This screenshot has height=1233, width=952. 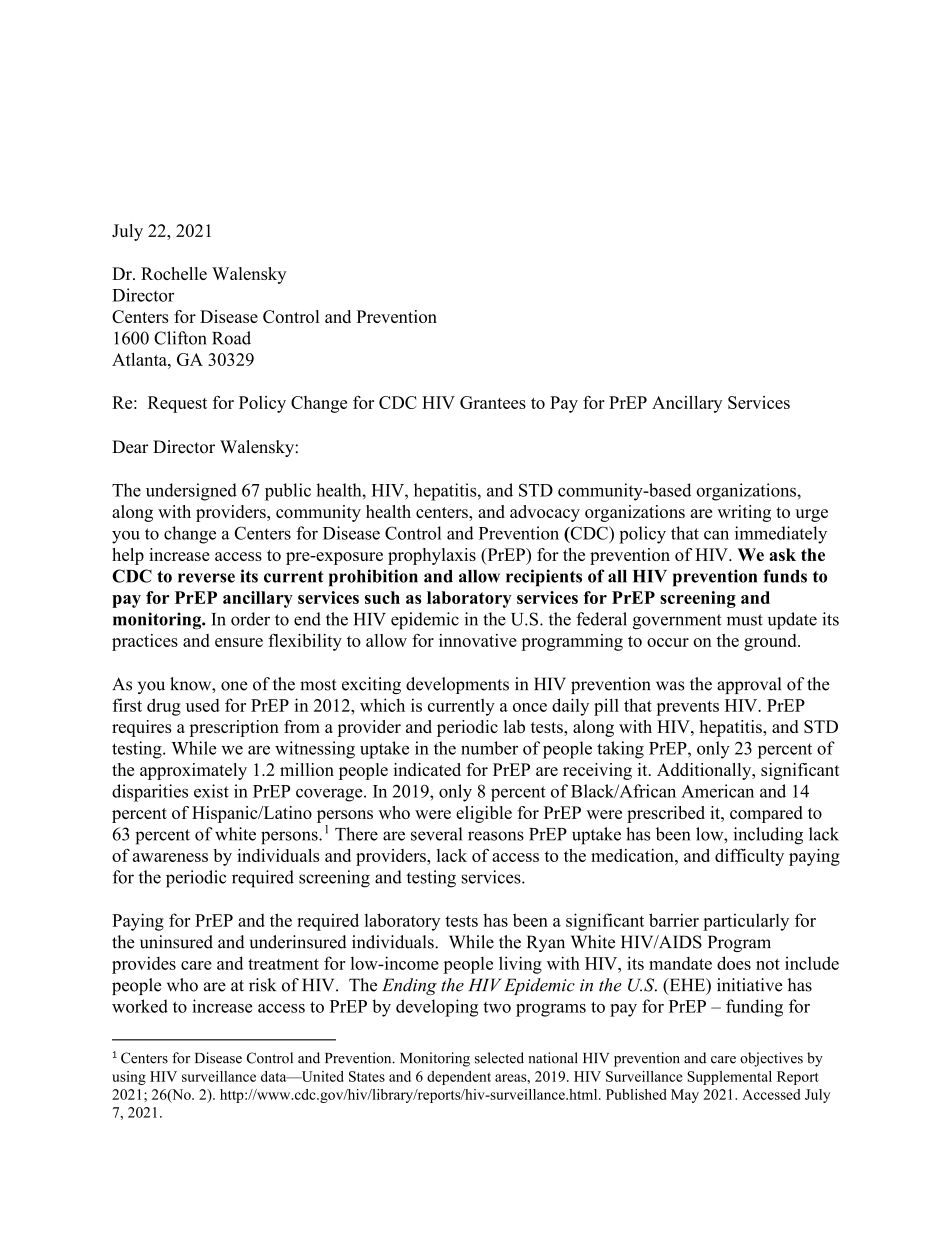 I want to click on Road, so click(x=231, y=338).
